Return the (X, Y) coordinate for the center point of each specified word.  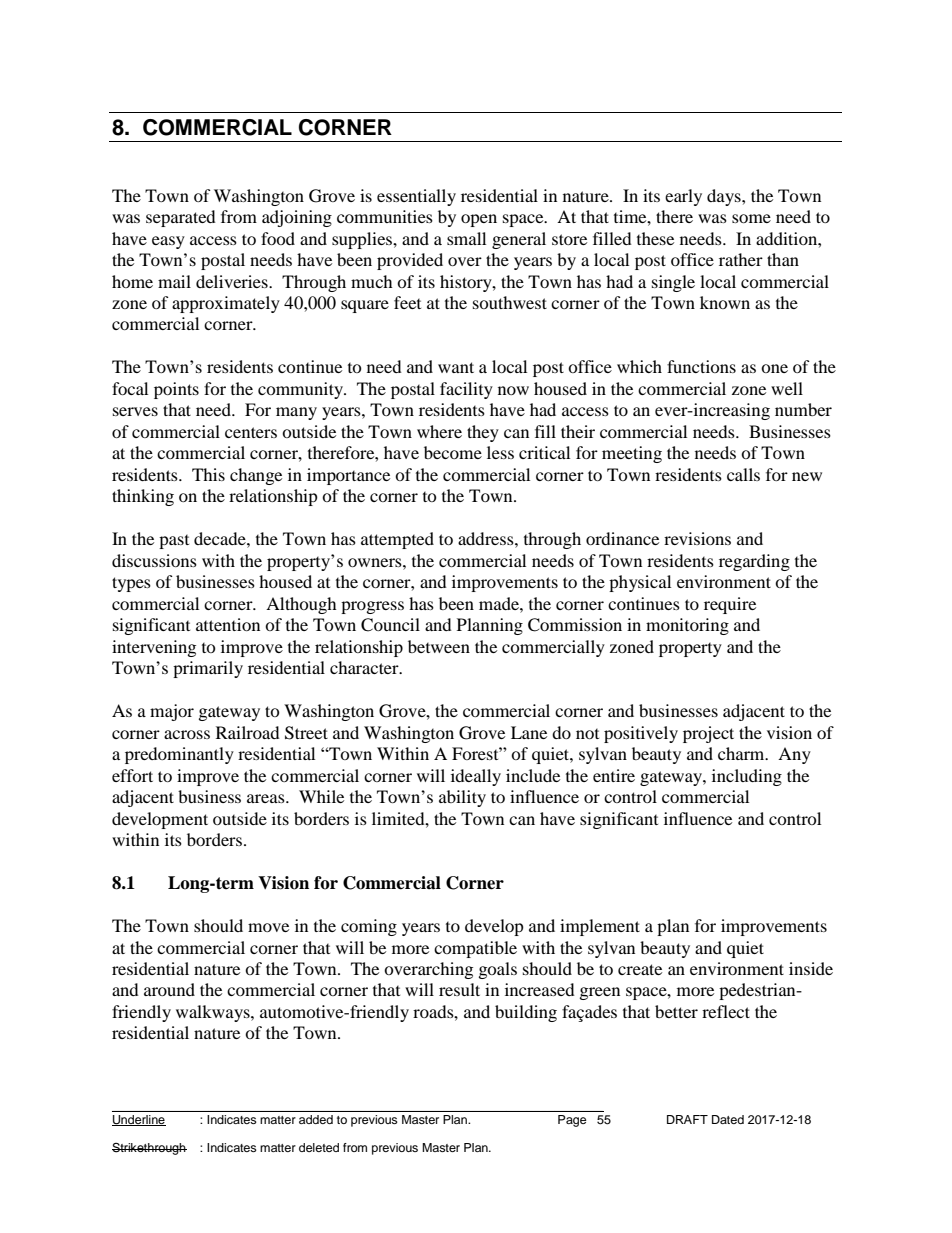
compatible (475, 949)
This (208, 474)
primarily (208, 669)
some (751, 218)
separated (181, 218)
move (268, 927)
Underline (139, 1120)
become (453, 452)
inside (811, 968)
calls (743, 474)
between (439, 646)
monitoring (687, 626)
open (479, 220)
